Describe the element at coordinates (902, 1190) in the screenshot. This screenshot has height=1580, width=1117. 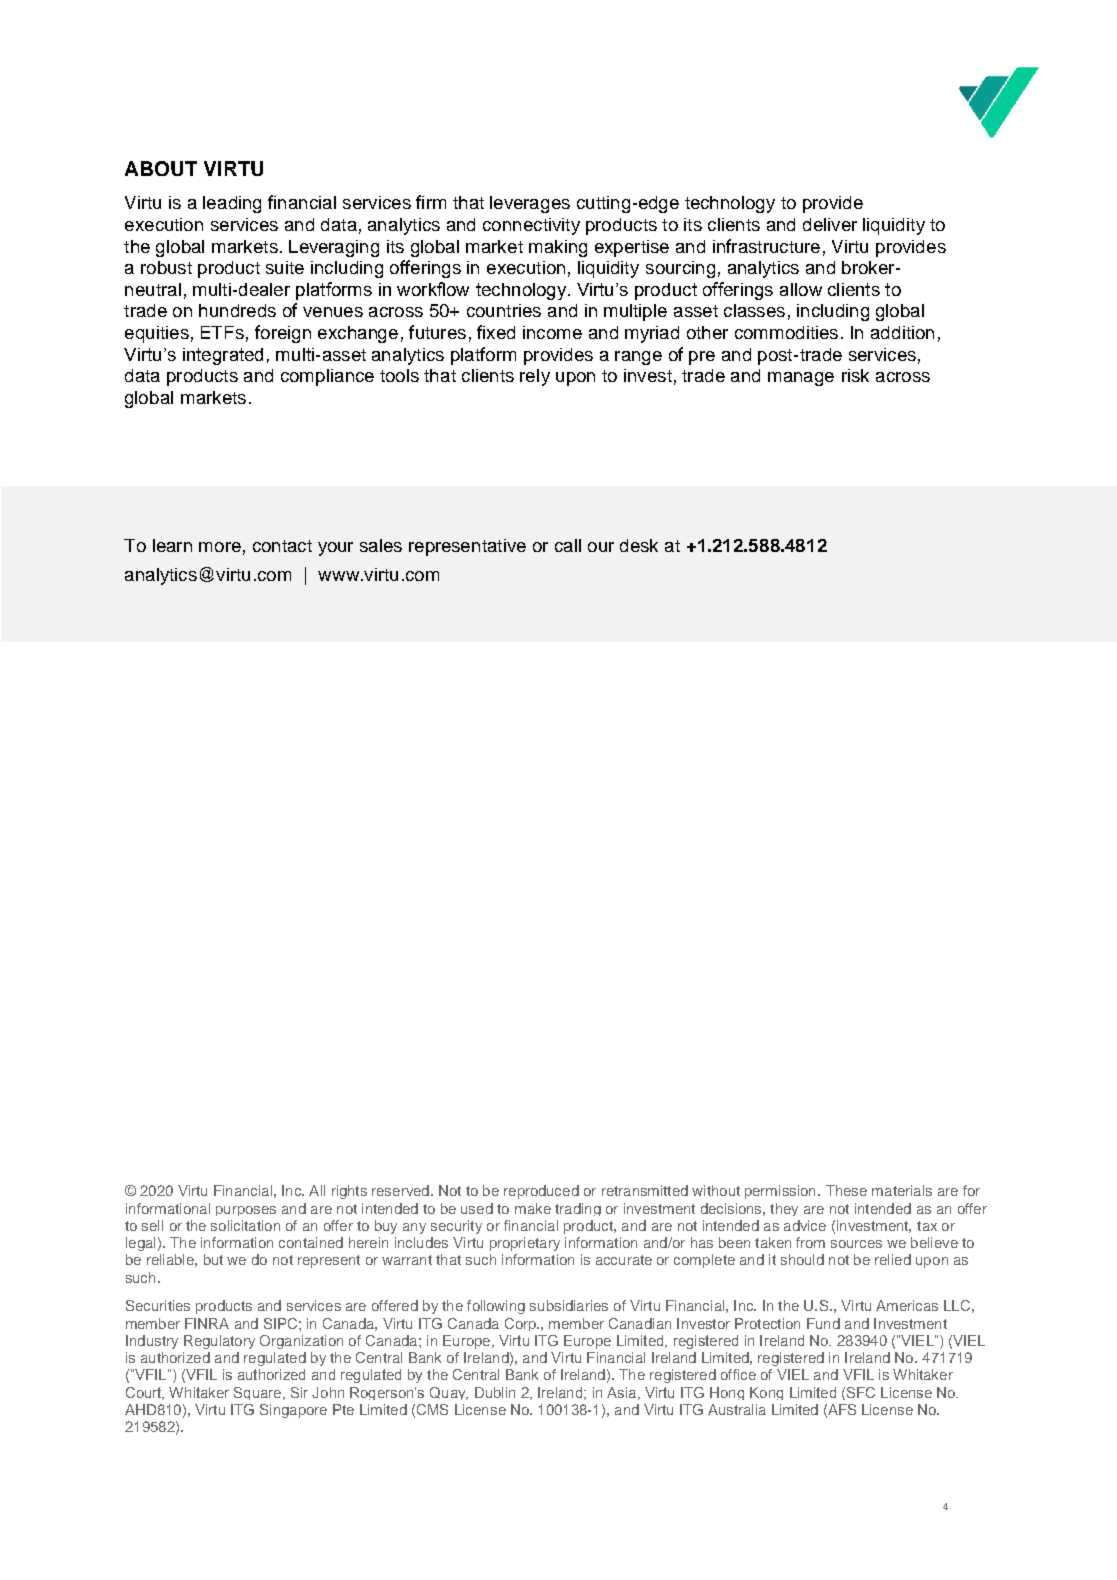
I see `materials` at that location.
